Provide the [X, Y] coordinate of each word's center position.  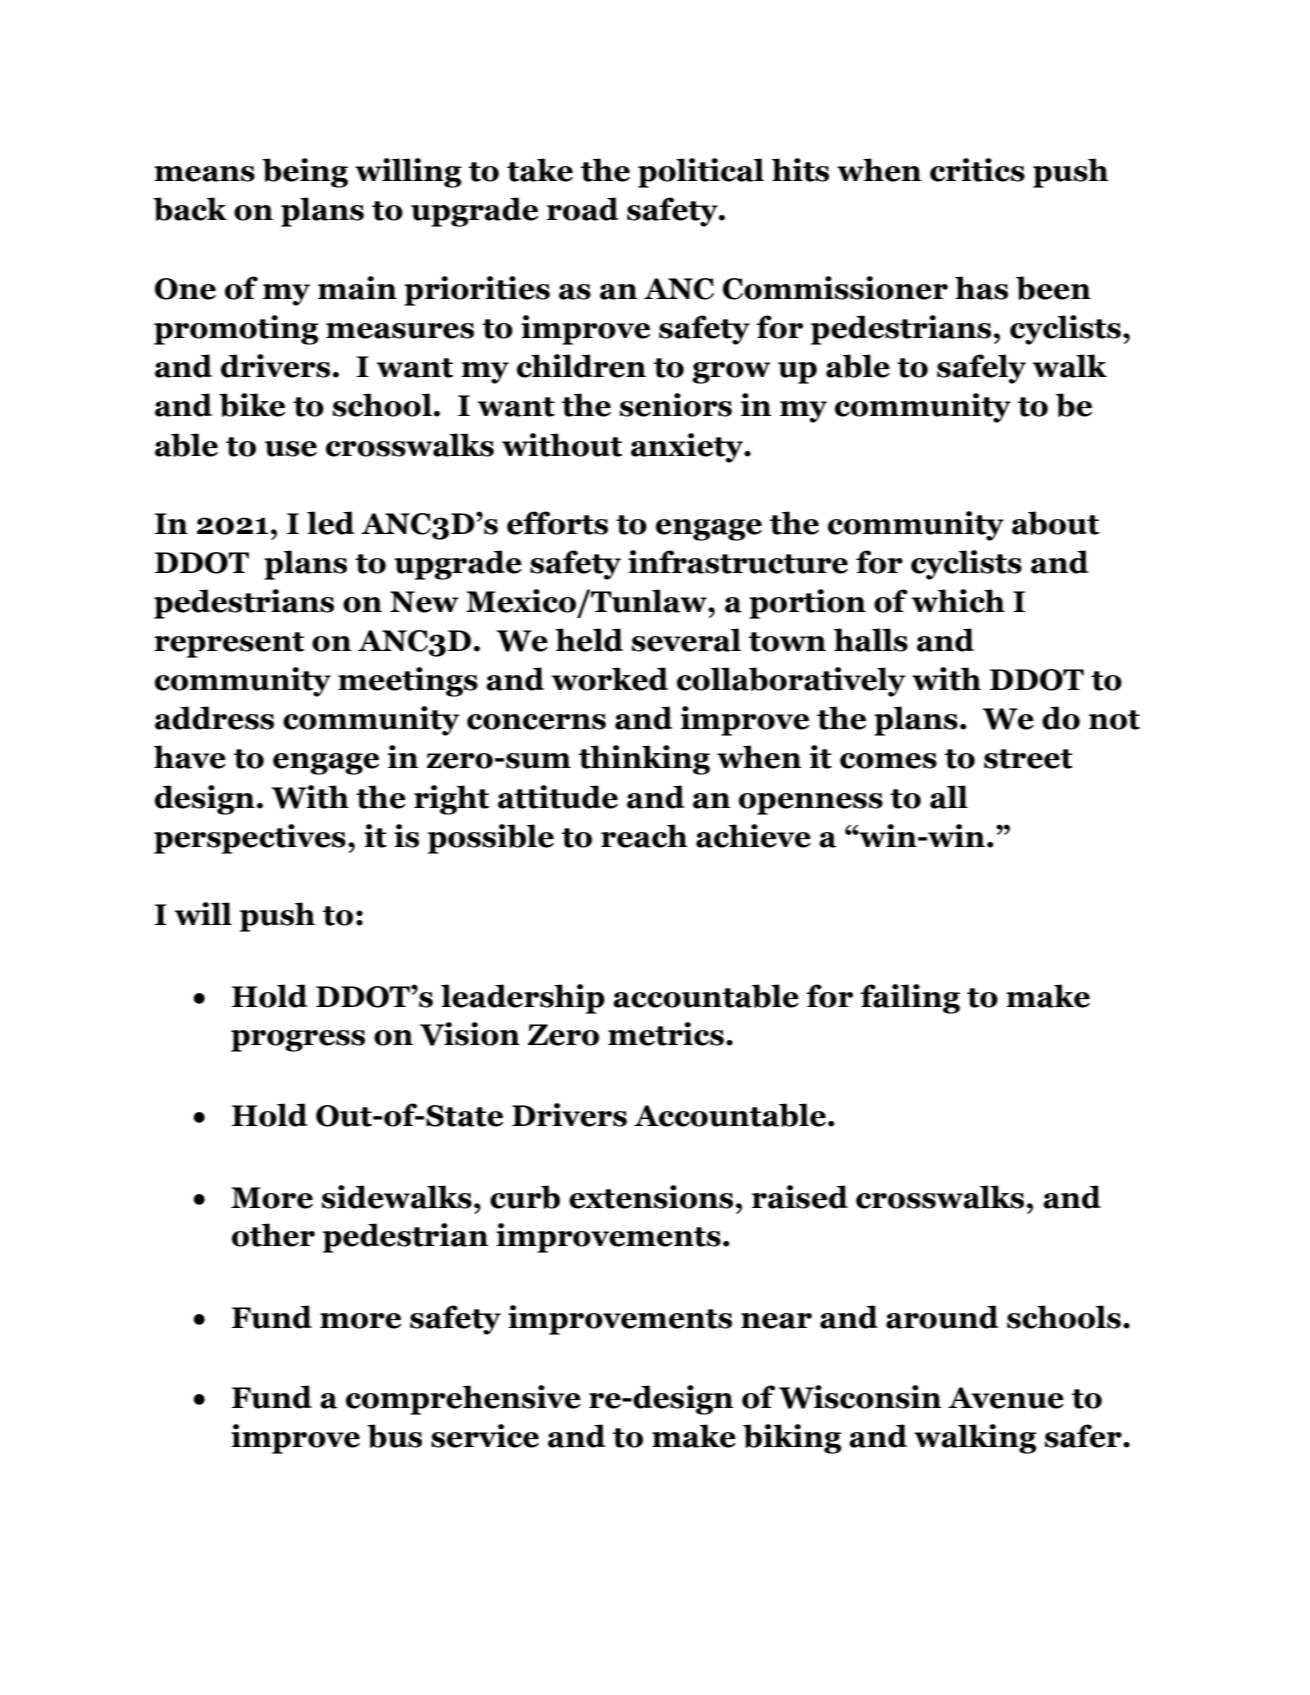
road [583, 209]
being [305, 173]
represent [229, 645]
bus [394, 1436]
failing [910, 999]
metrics [666, 1034]
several [686, 640]
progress [298, 1041]
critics [977, 170]
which [958, 601]
